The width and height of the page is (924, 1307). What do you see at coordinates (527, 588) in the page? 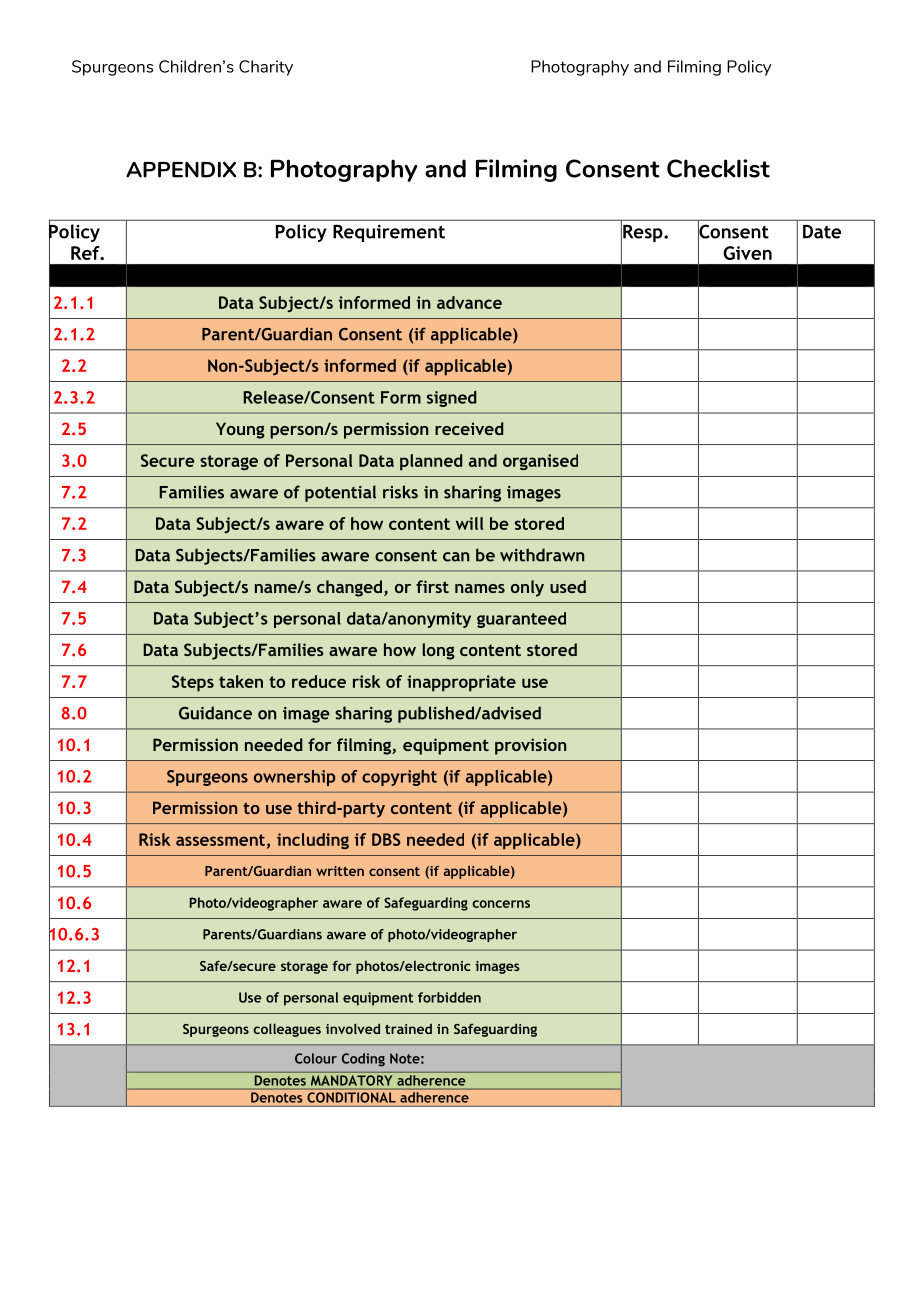
I see `only` at bounding box center [527, 588].
